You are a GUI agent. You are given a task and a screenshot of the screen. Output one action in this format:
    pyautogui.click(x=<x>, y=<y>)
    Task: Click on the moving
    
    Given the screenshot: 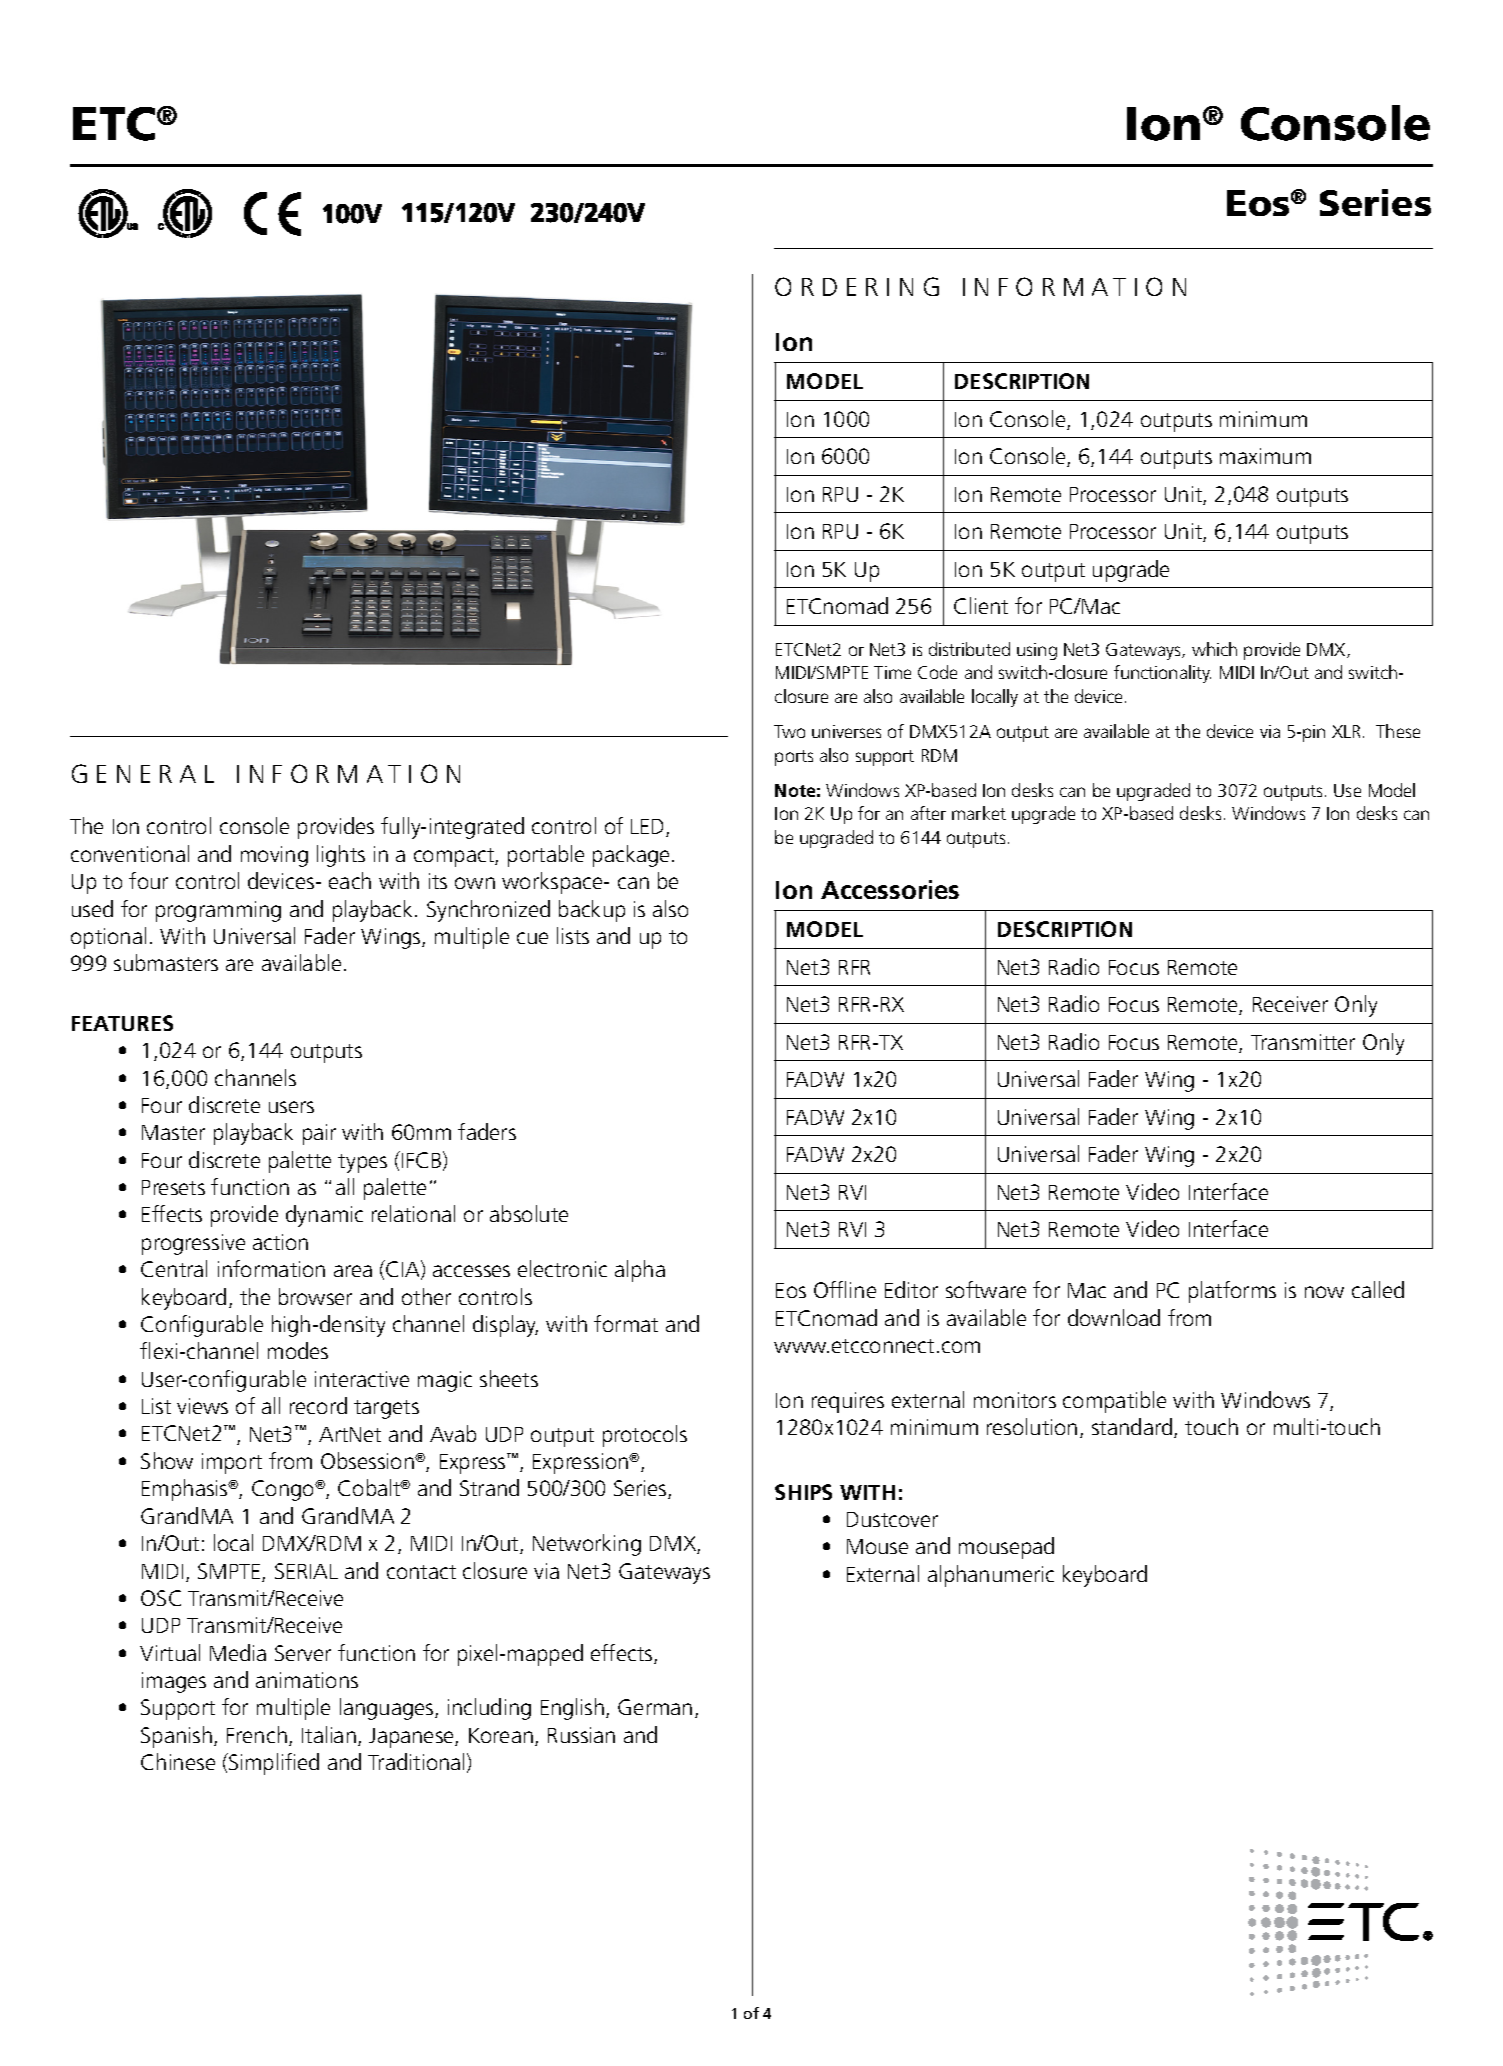 What is the action you would take?
    pyautogui.click(x=274, y=856)
